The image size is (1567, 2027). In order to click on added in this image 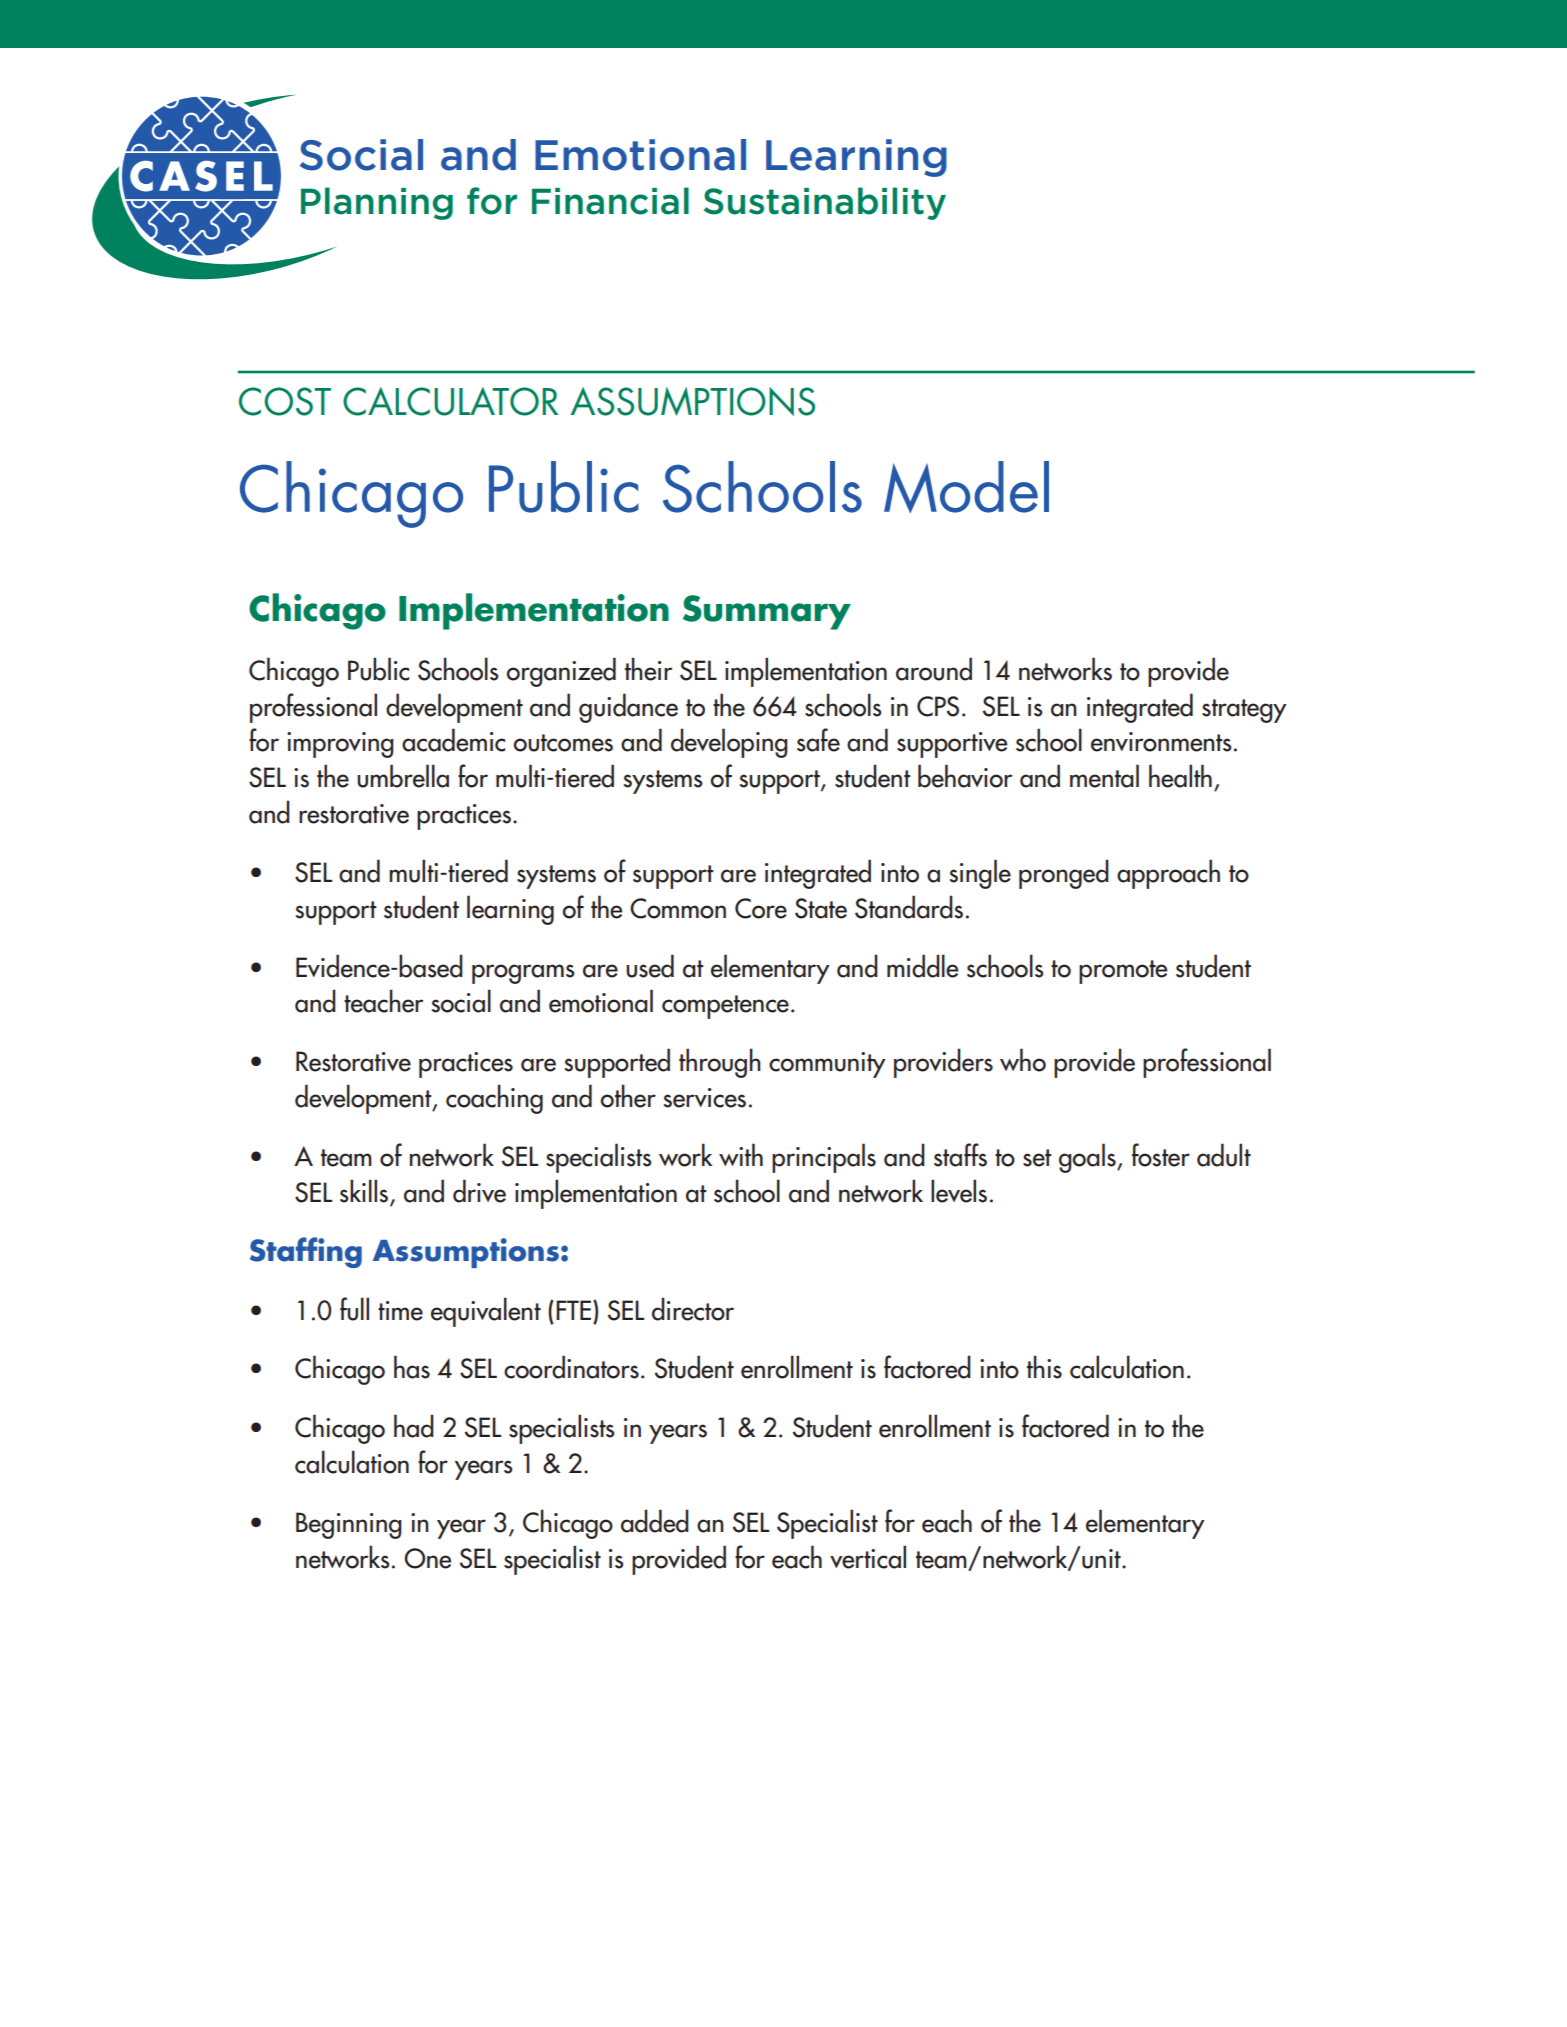, I will do `click(655, 1521)`.
